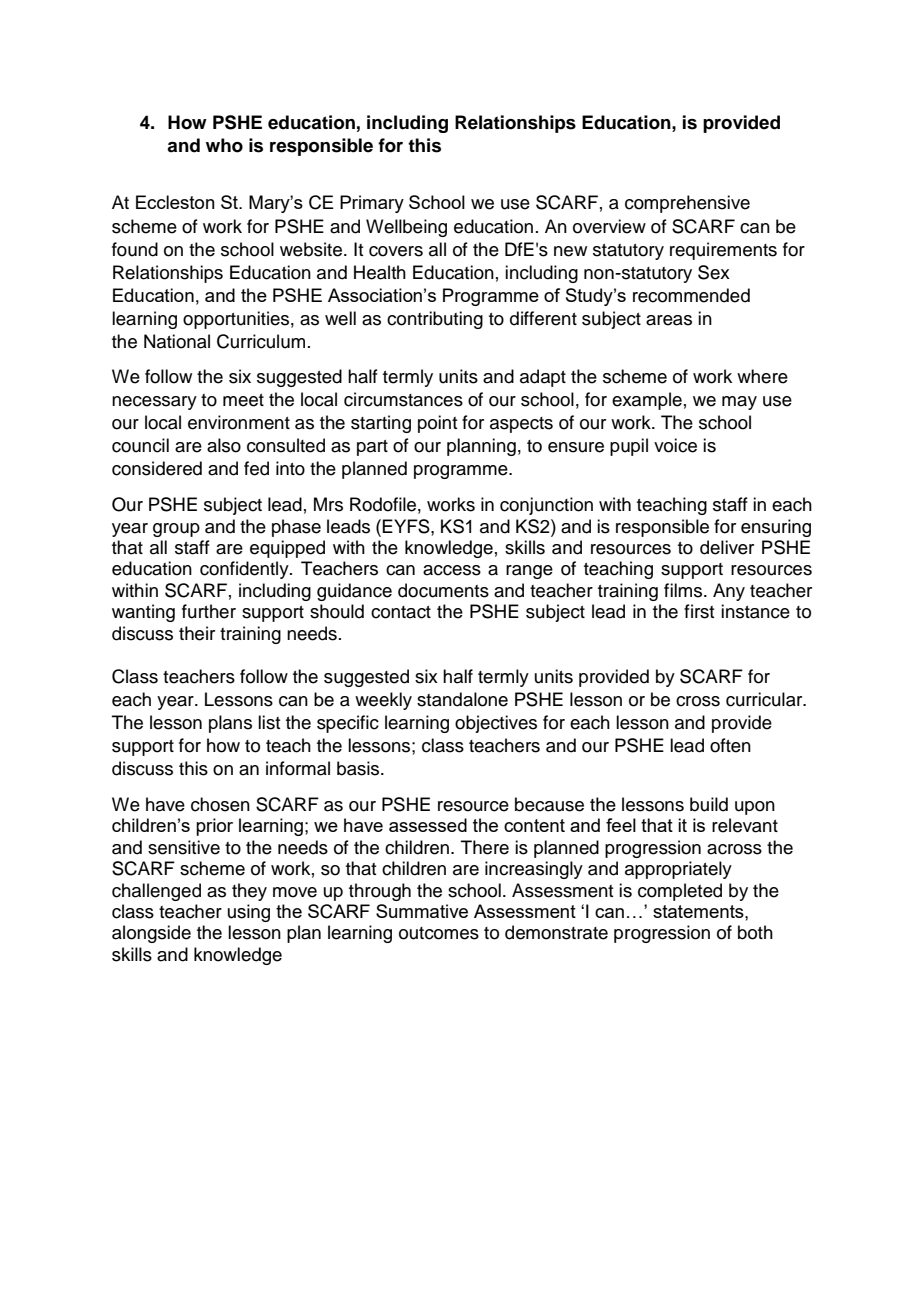  I want to click on covers, so click(396, 251).
